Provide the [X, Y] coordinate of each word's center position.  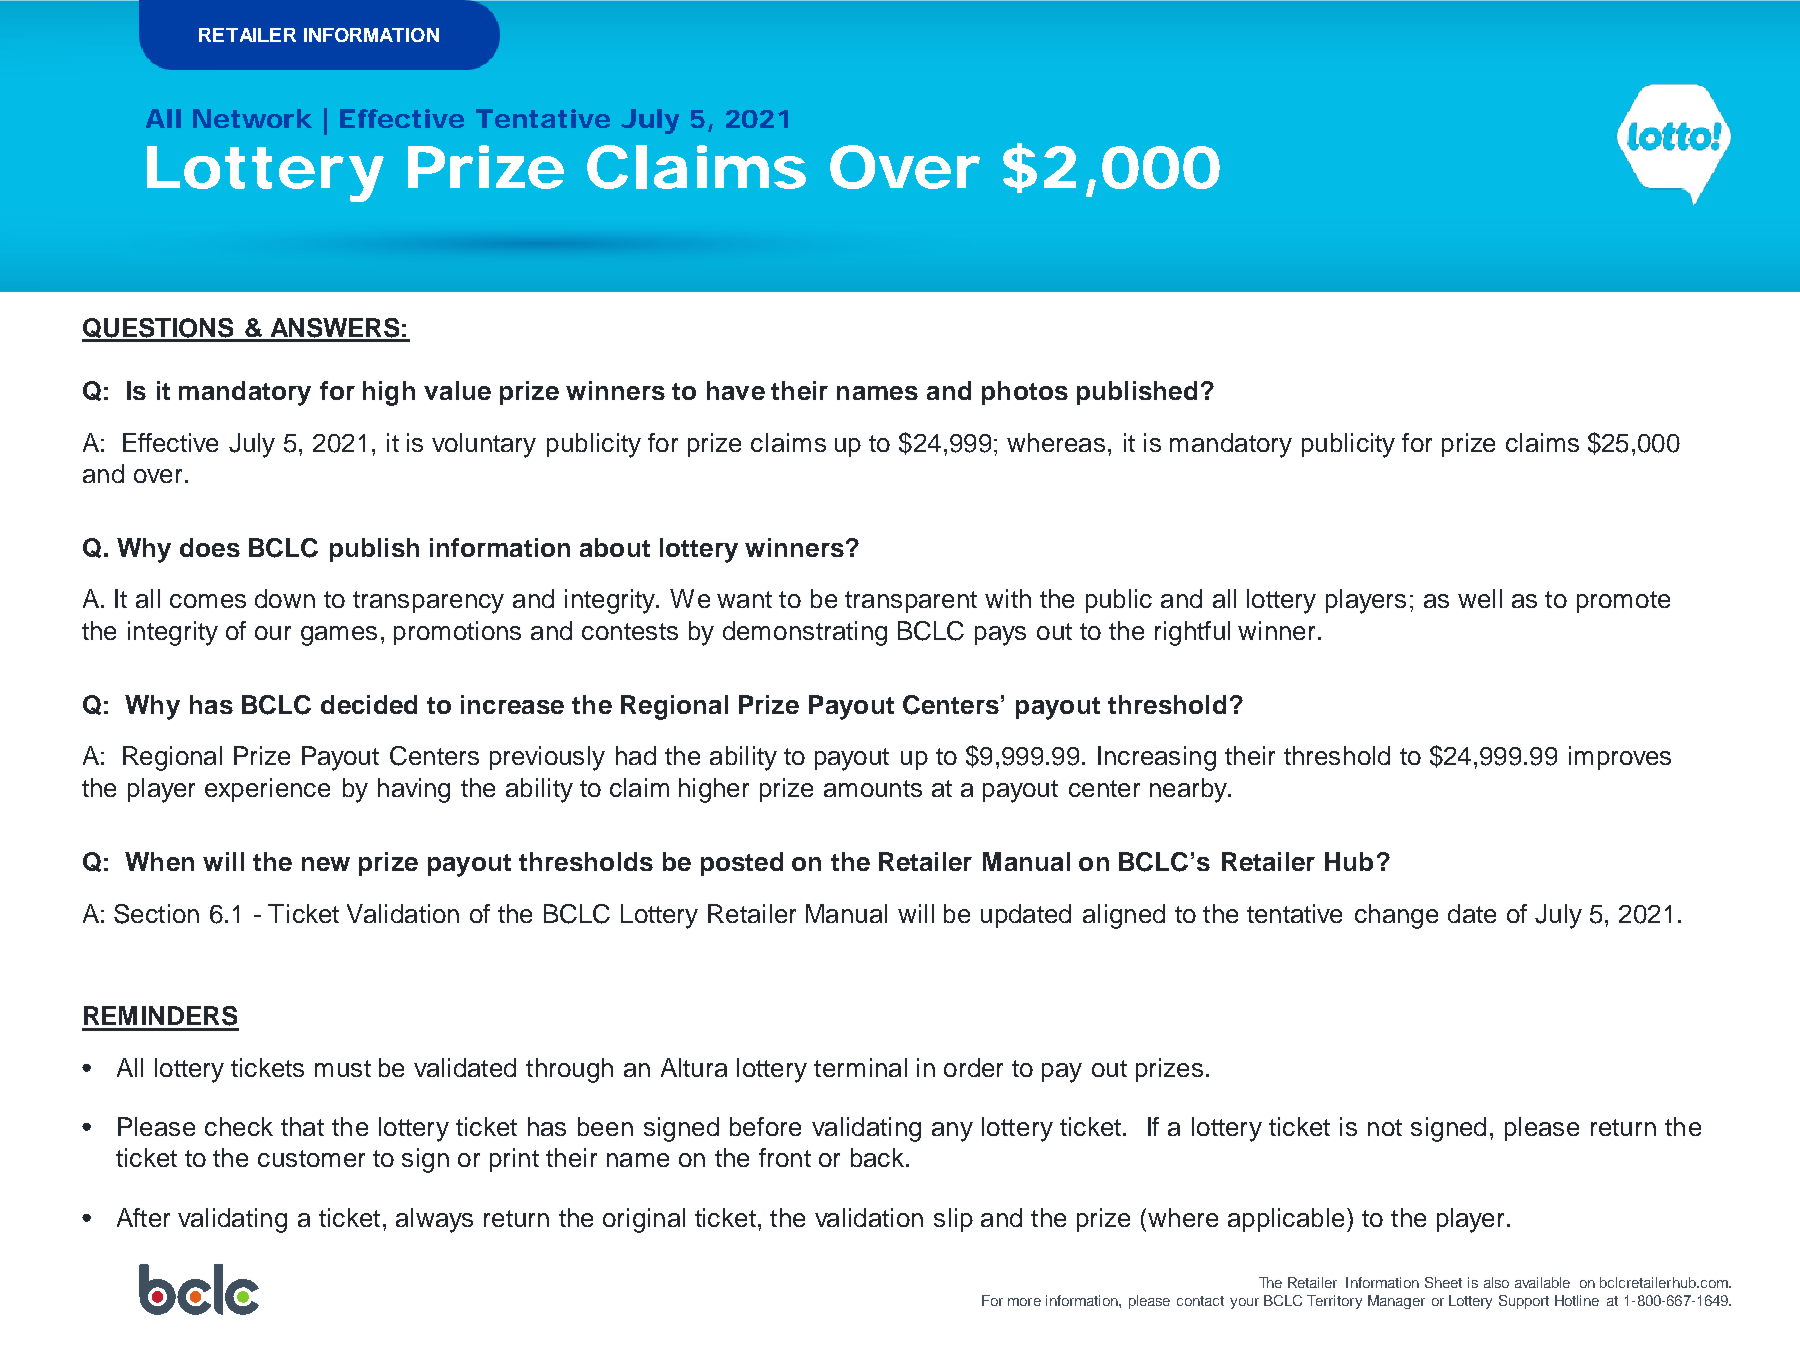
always [434, 1220]
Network [252, 118]
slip [953, 1220]
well [1480, 598]
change [1396, 916]
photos [1025, 393]
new [326, 864]
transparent [911, 602]
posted [742, 864]
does [210, 547]
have [736, 390]
